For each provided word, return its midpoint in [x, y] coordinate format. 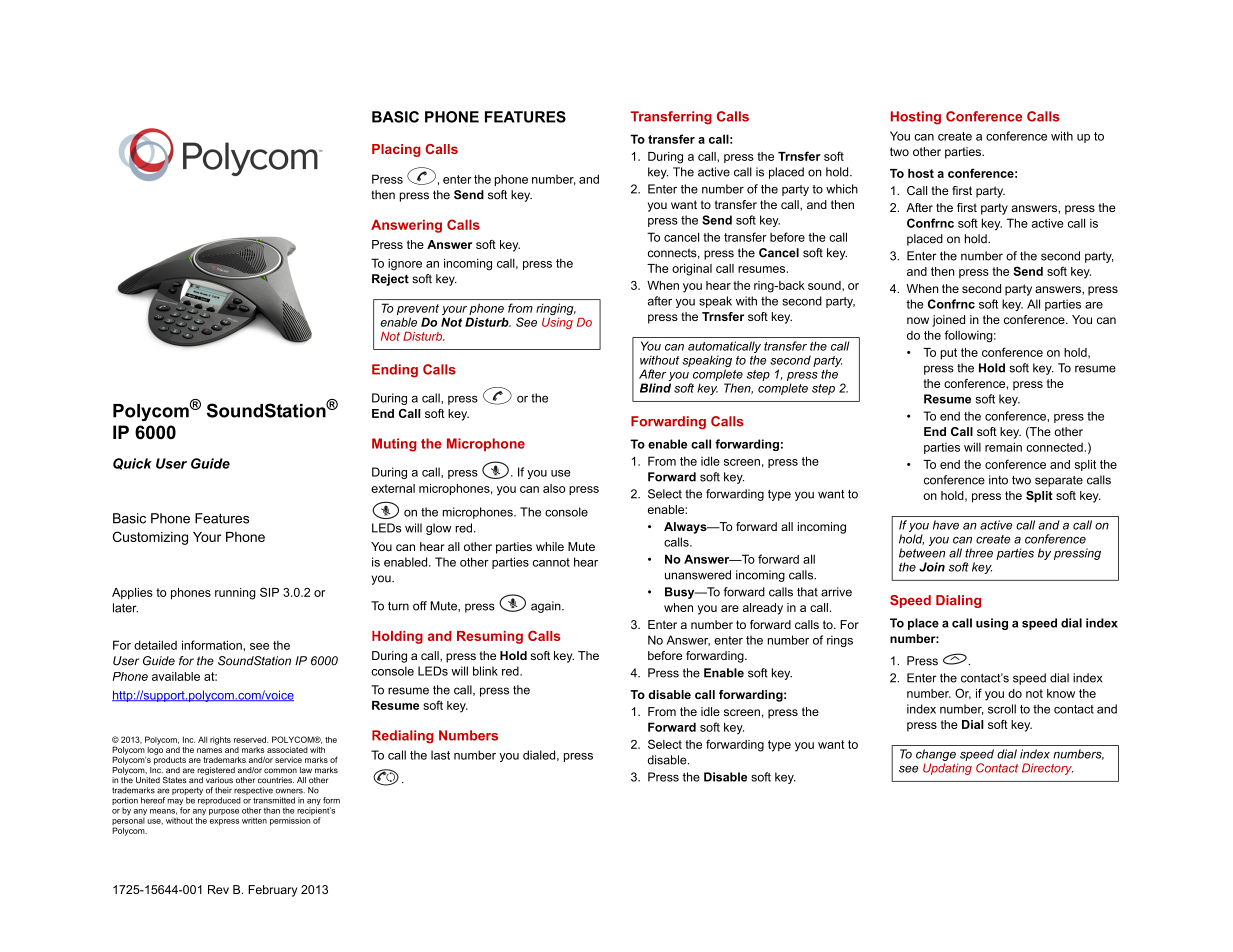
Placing [396, 150]
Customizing [150, 538]
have [946, 525]
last [440, 755]
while [550, 546]
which [842, 189]
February [272, 891]
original [692, 270]
